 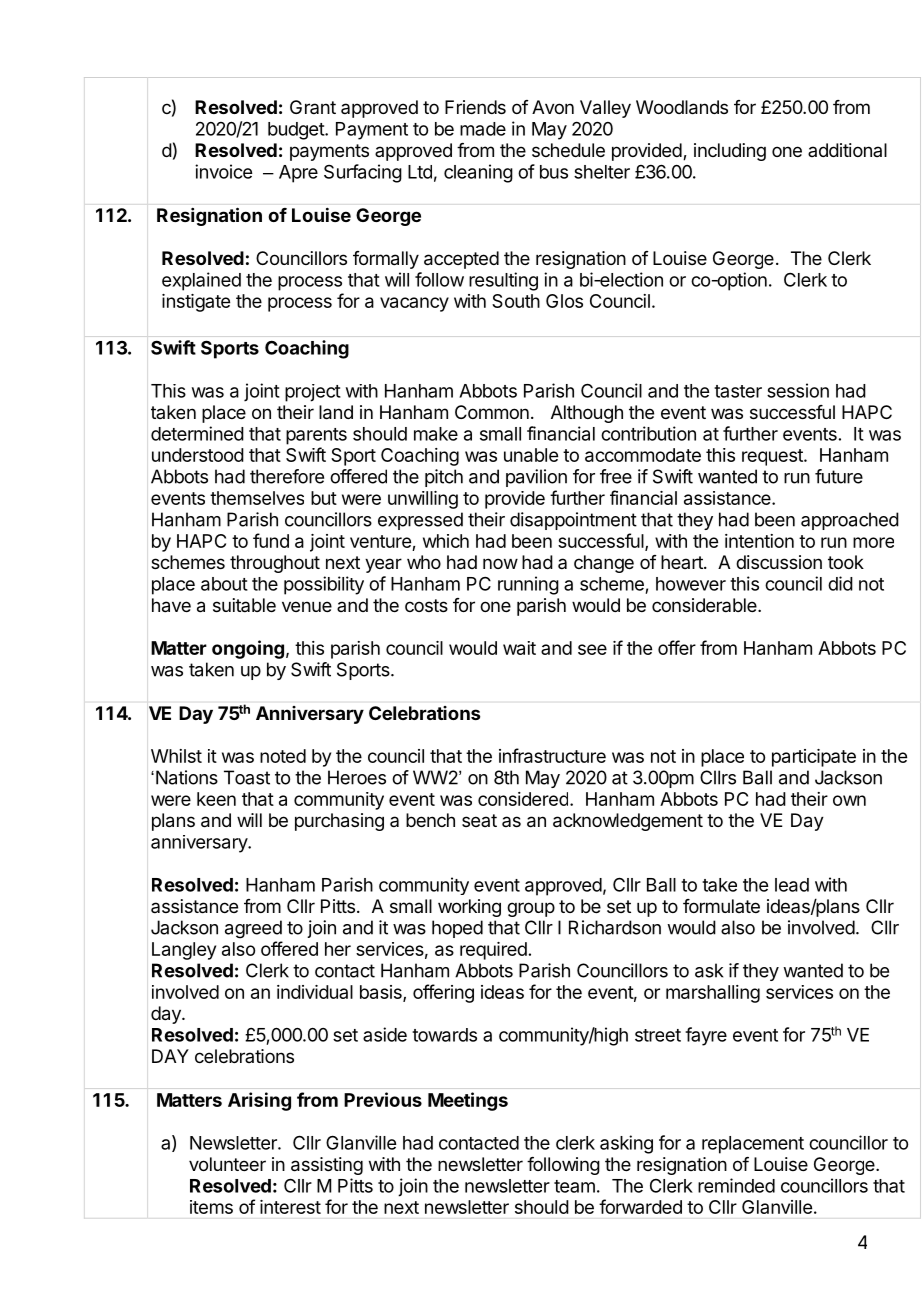 What do you see at coordinates (847, 150) in the document?
I see `additional` at bounding box center [847, 150].
